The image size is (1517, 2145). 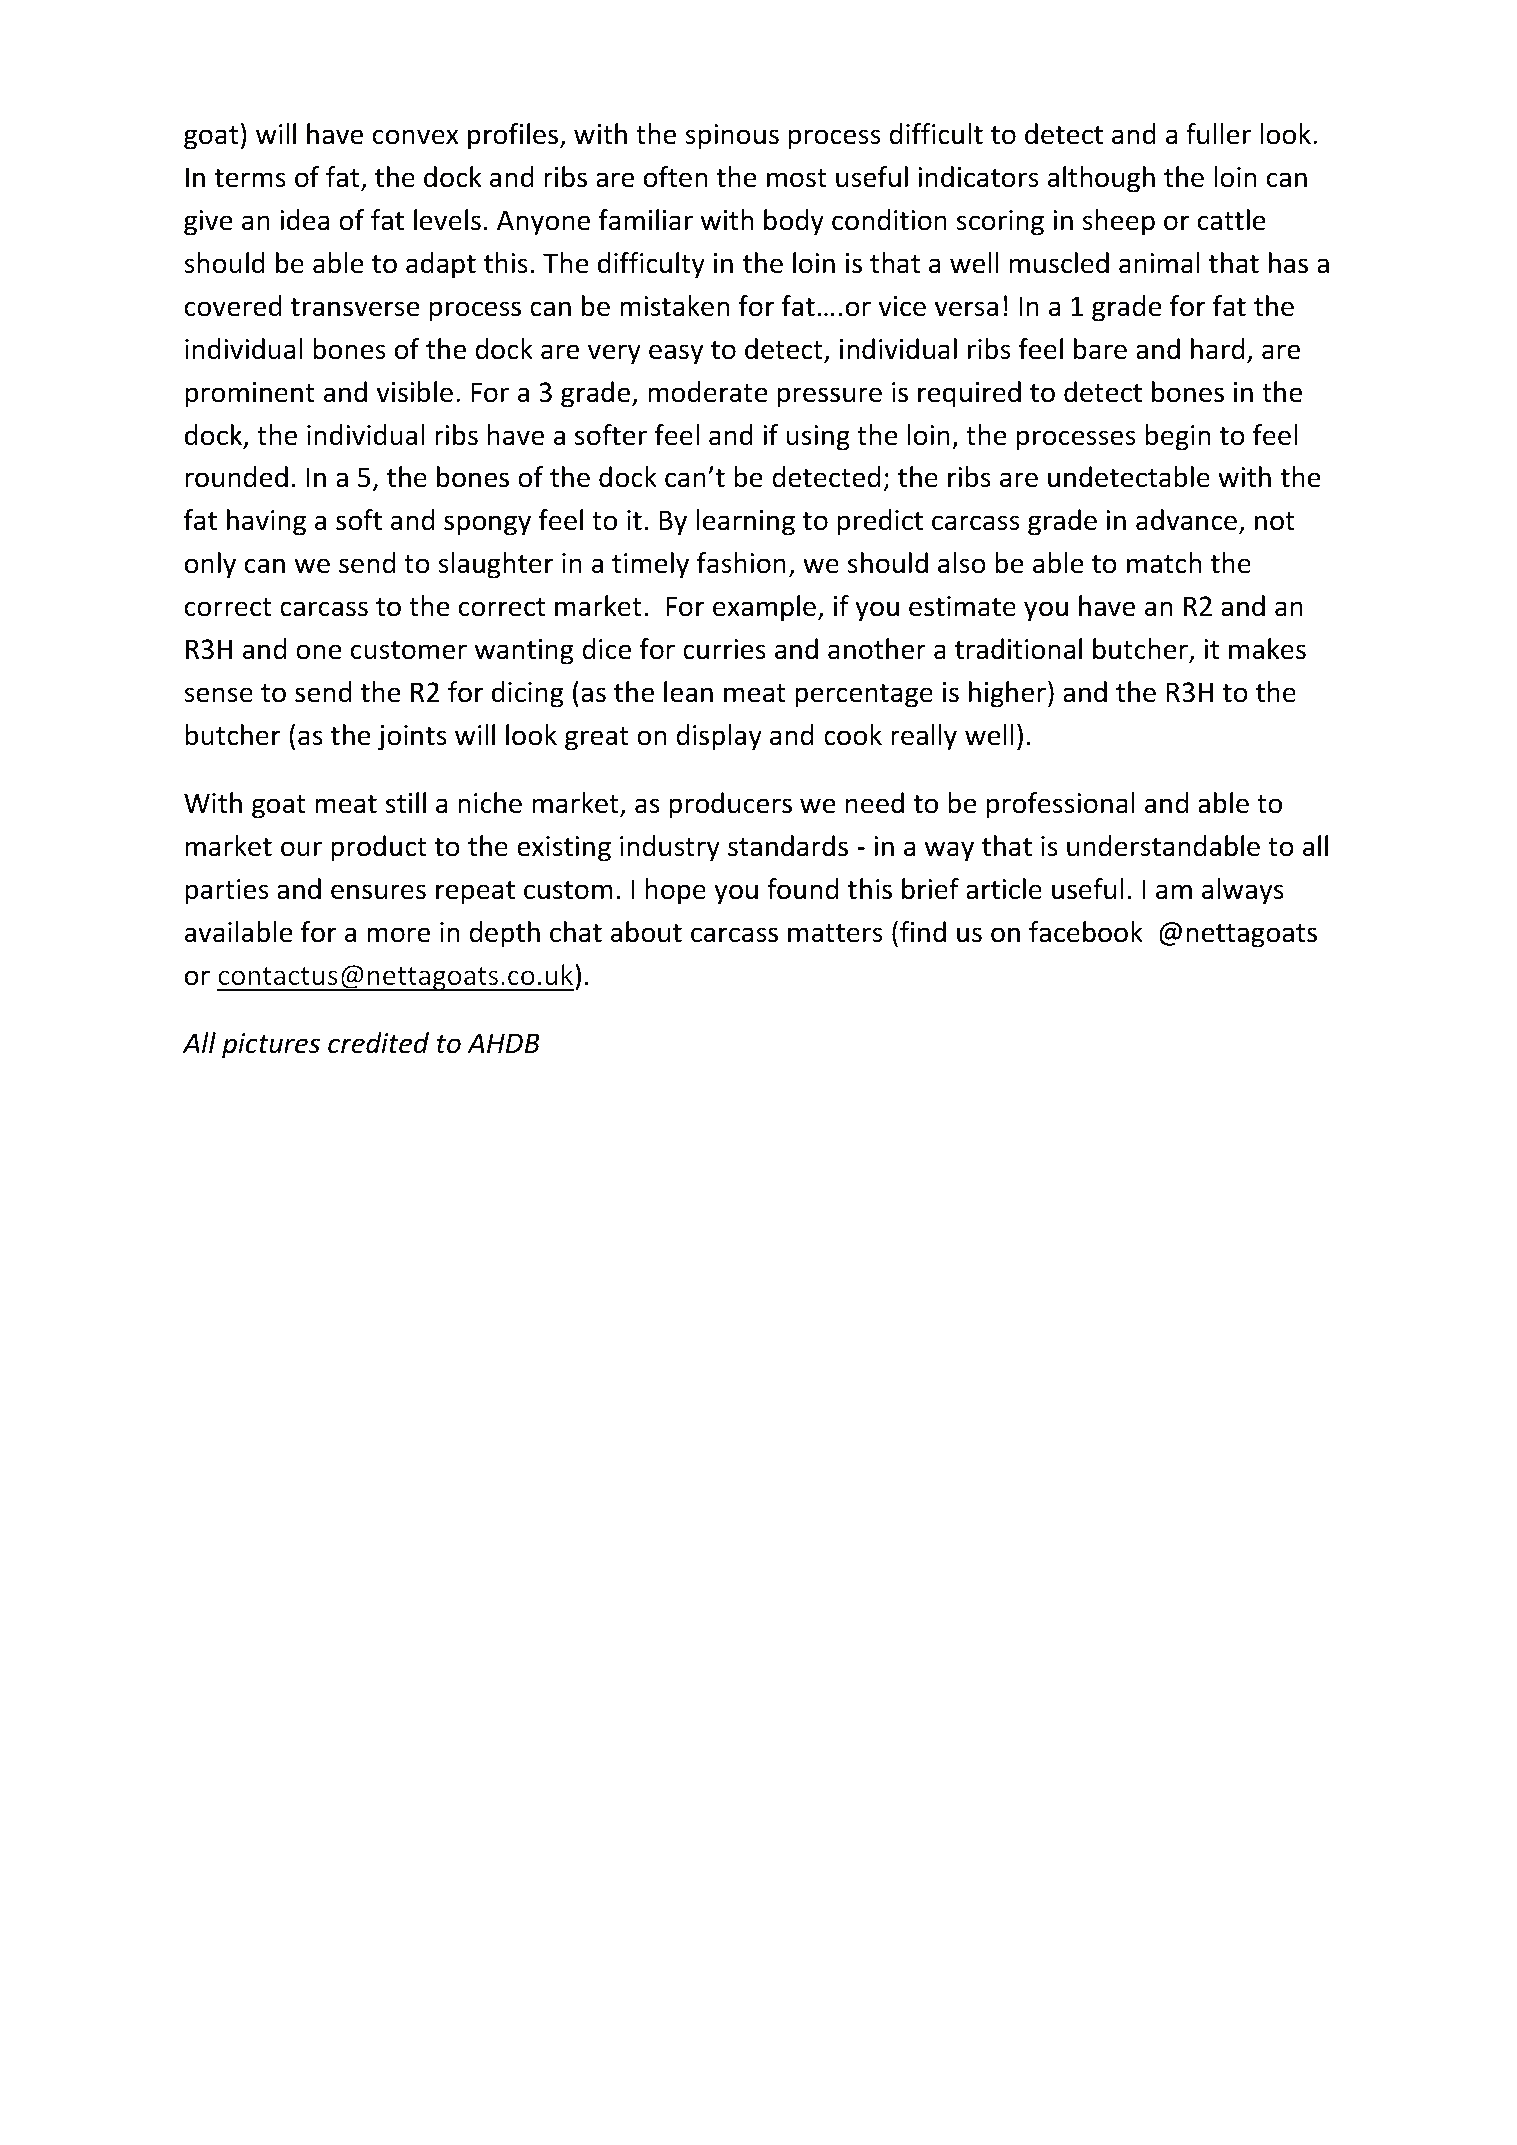 I want to click on match, so click(x=1164, y=563).
